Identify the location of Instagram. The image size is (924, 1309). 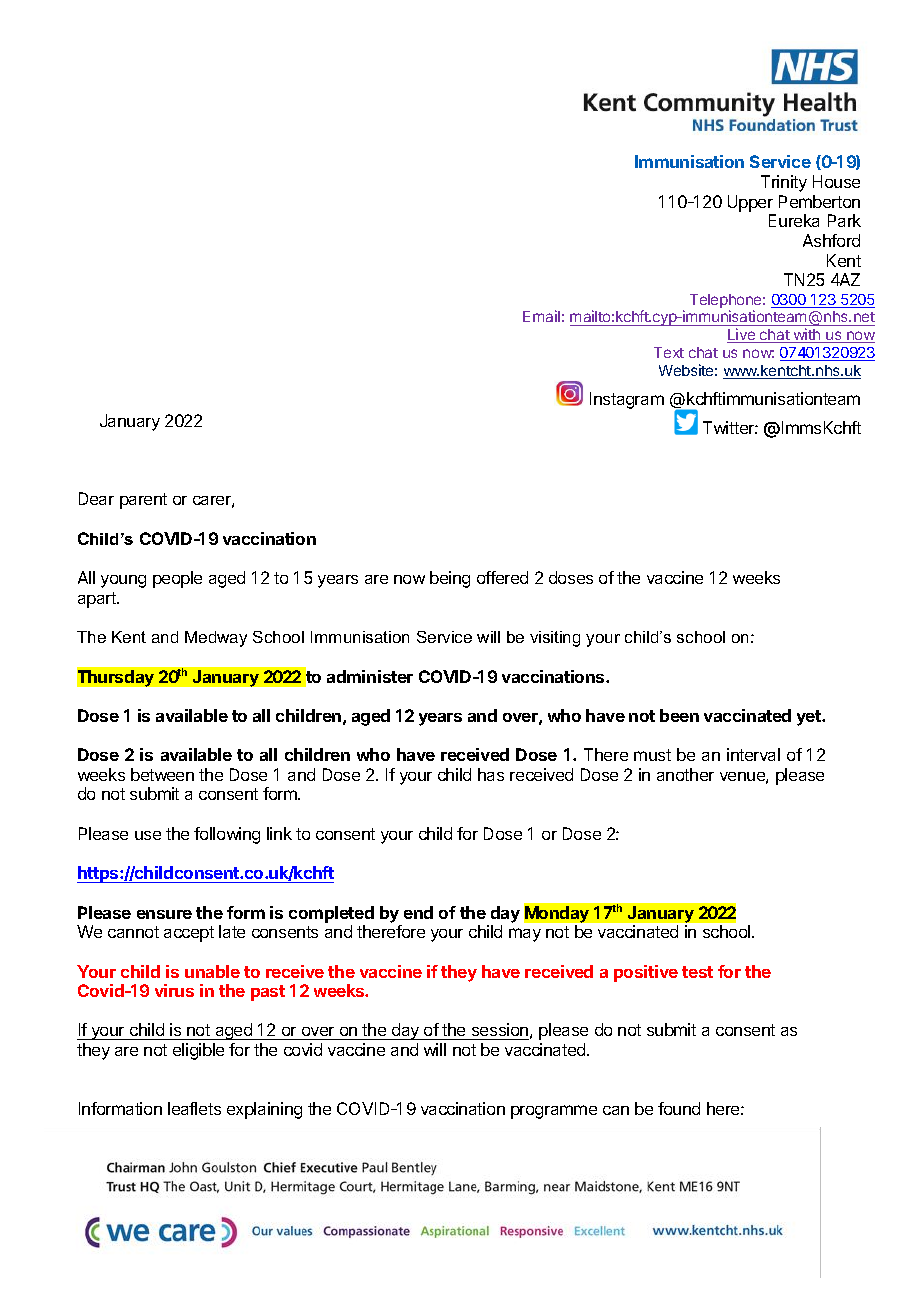
(627, 400).
